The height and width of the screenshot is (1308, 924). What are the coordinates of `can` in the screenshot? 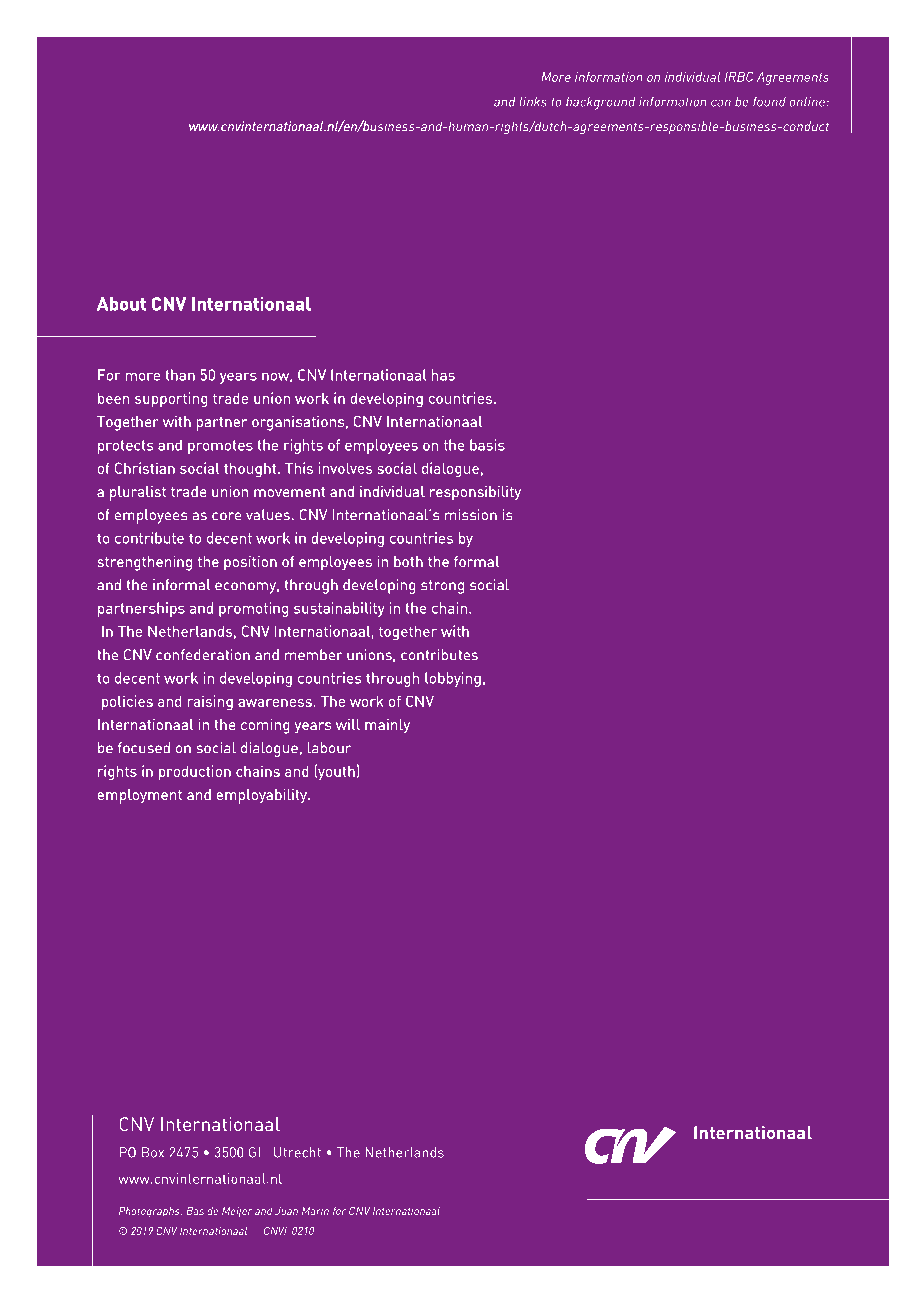 It's located at (721, 103).
